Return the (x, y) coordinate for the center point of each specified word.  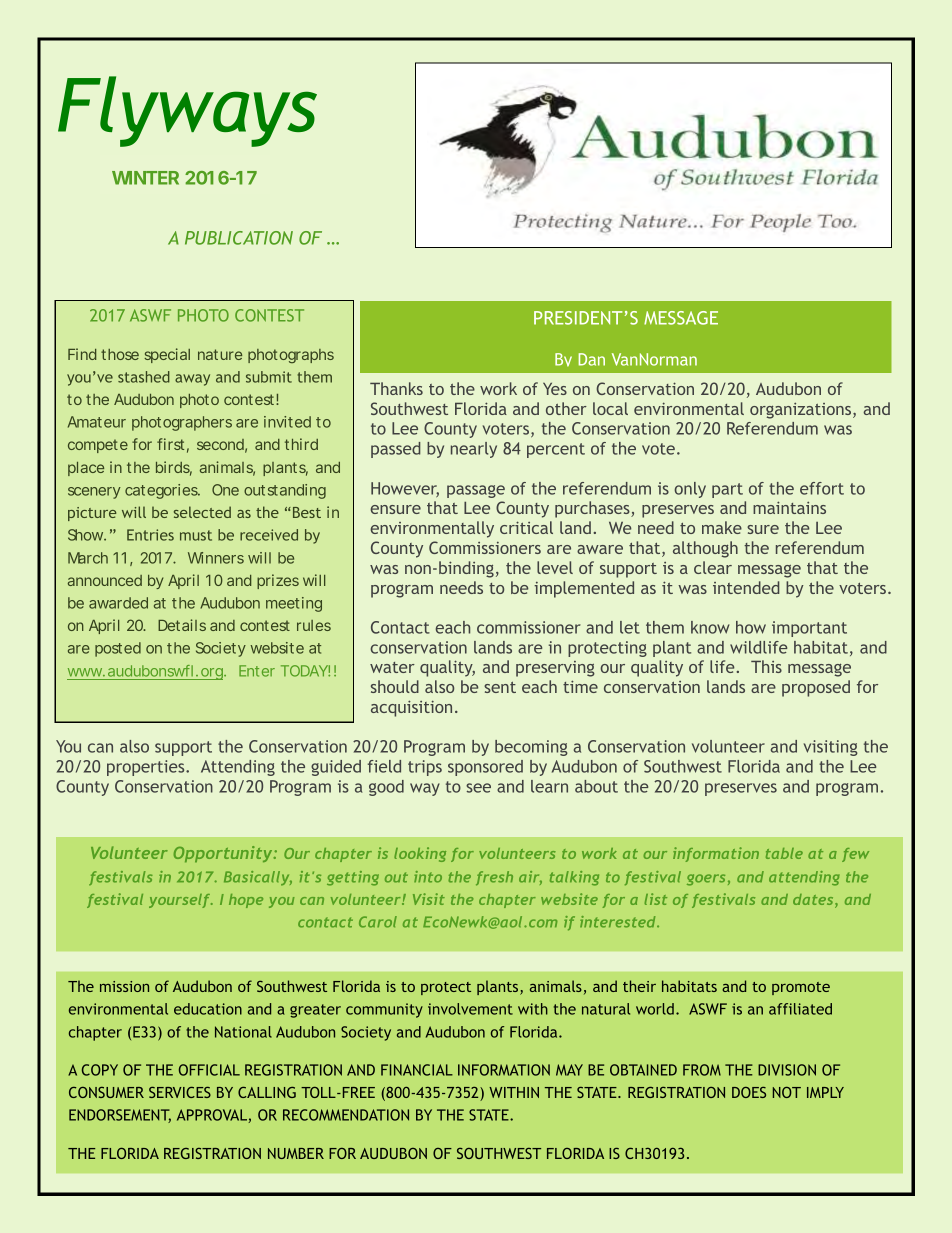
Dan (592, 359)
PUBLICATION (239, 238)
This (766, 666)
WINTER (145, 178)
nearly (474, 450)
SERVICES (180, 1092)
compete (98, 446)
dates (814, 901)
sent (500, 687)
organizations (802, 410)
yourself (181, 901)
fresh (494, 878)
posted (118, 649)
